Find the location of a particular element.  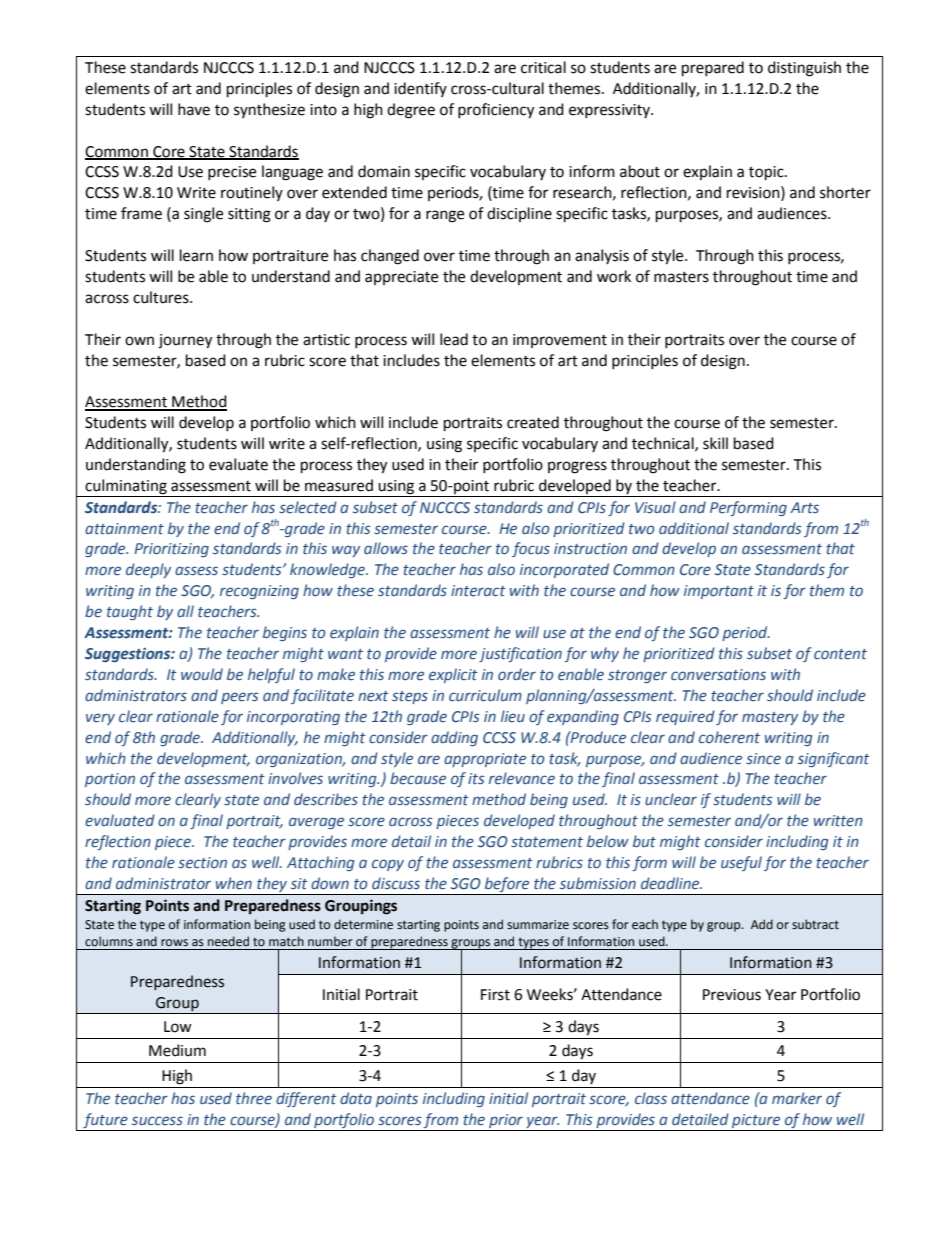

appropriate is located at coordinates (485, 760).
